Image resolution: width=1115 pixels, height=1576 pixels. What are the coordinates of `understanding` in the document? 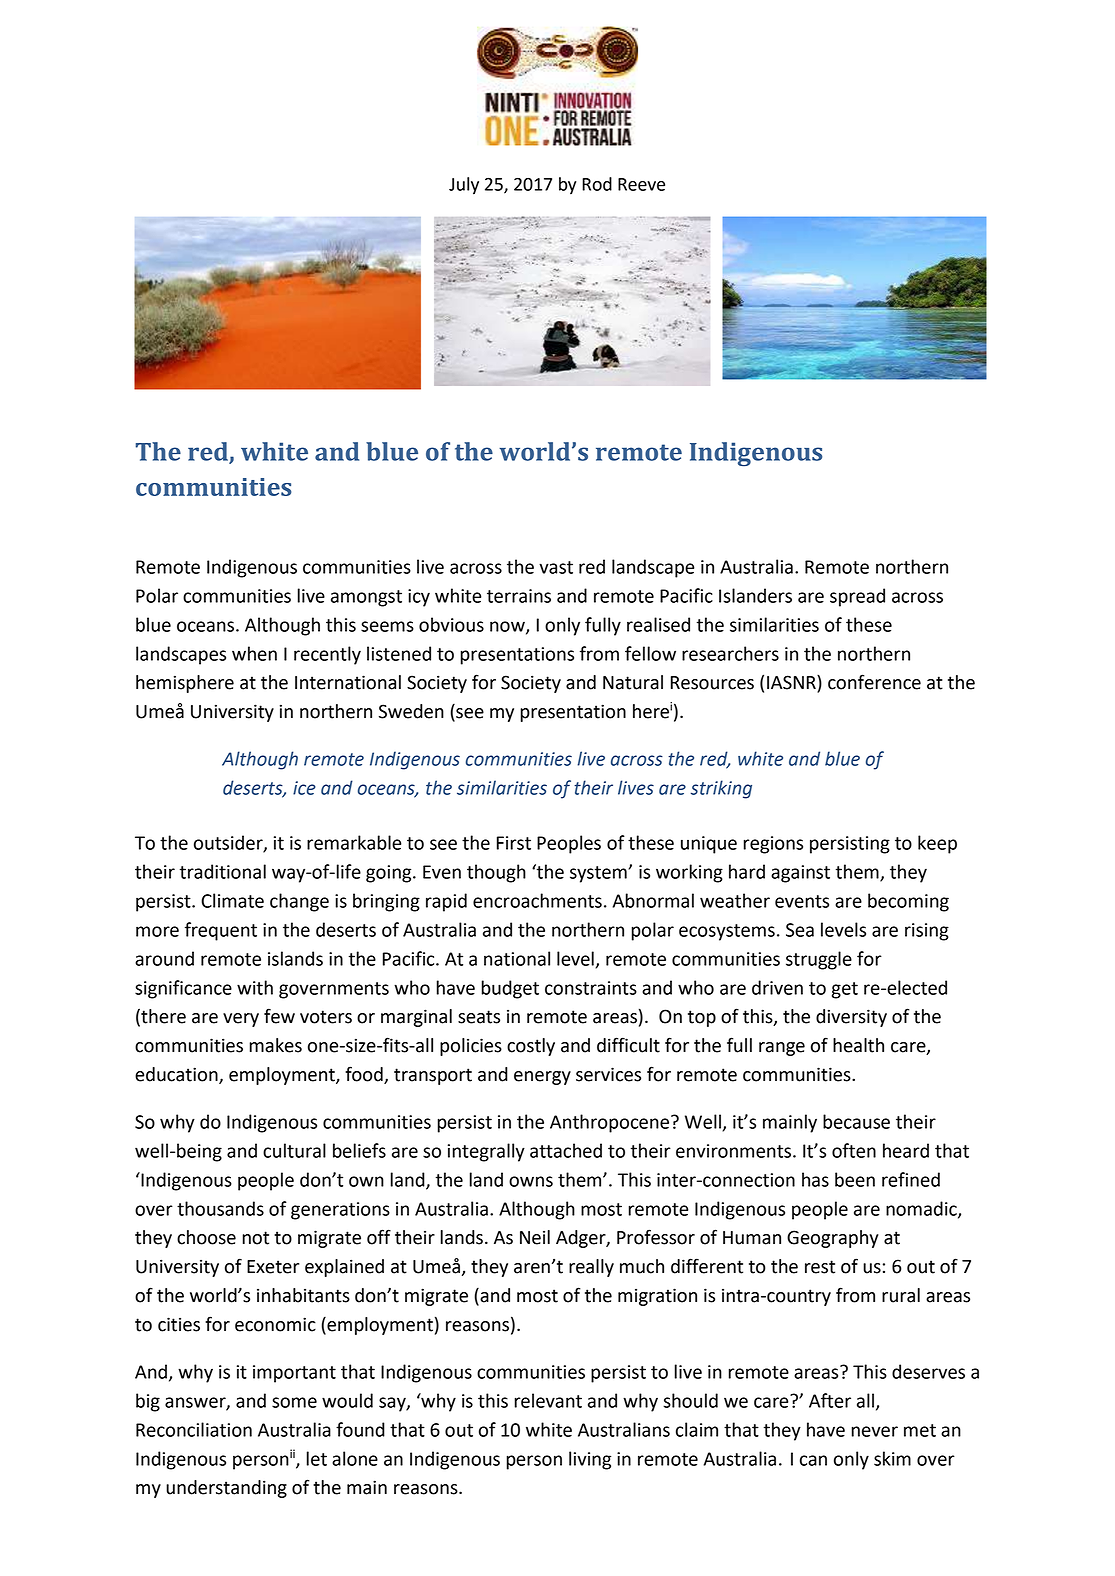 It's located at (226, 1489).
